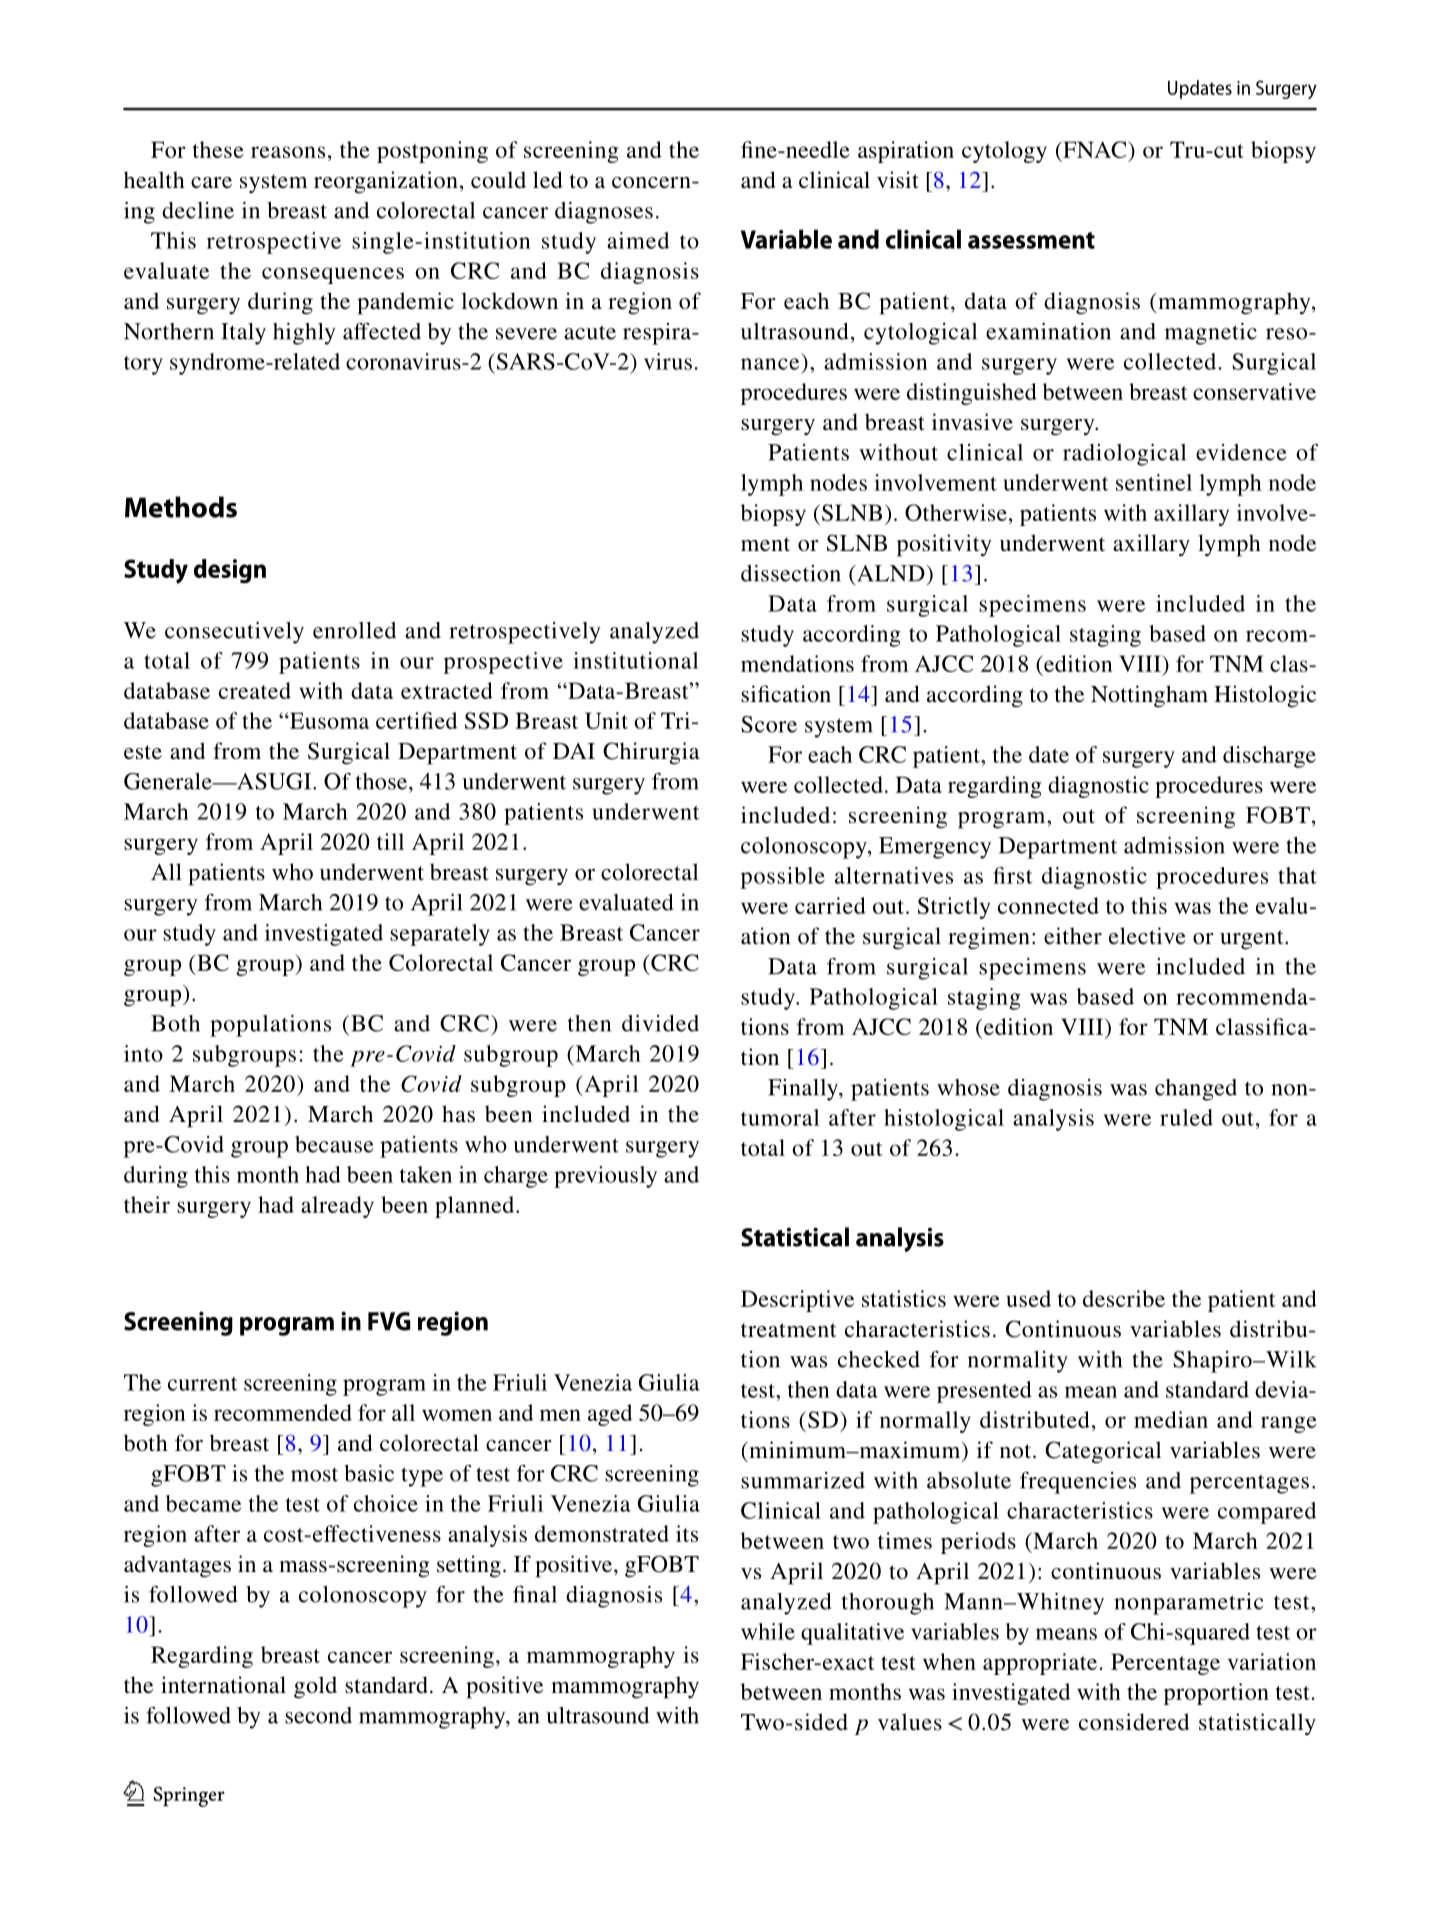 The height and width of the screenshot is (1913, 1440). What do you see at coordinates (768, 1631) in the screenshot?
I see `while` at bounding box center [768, 1631].
